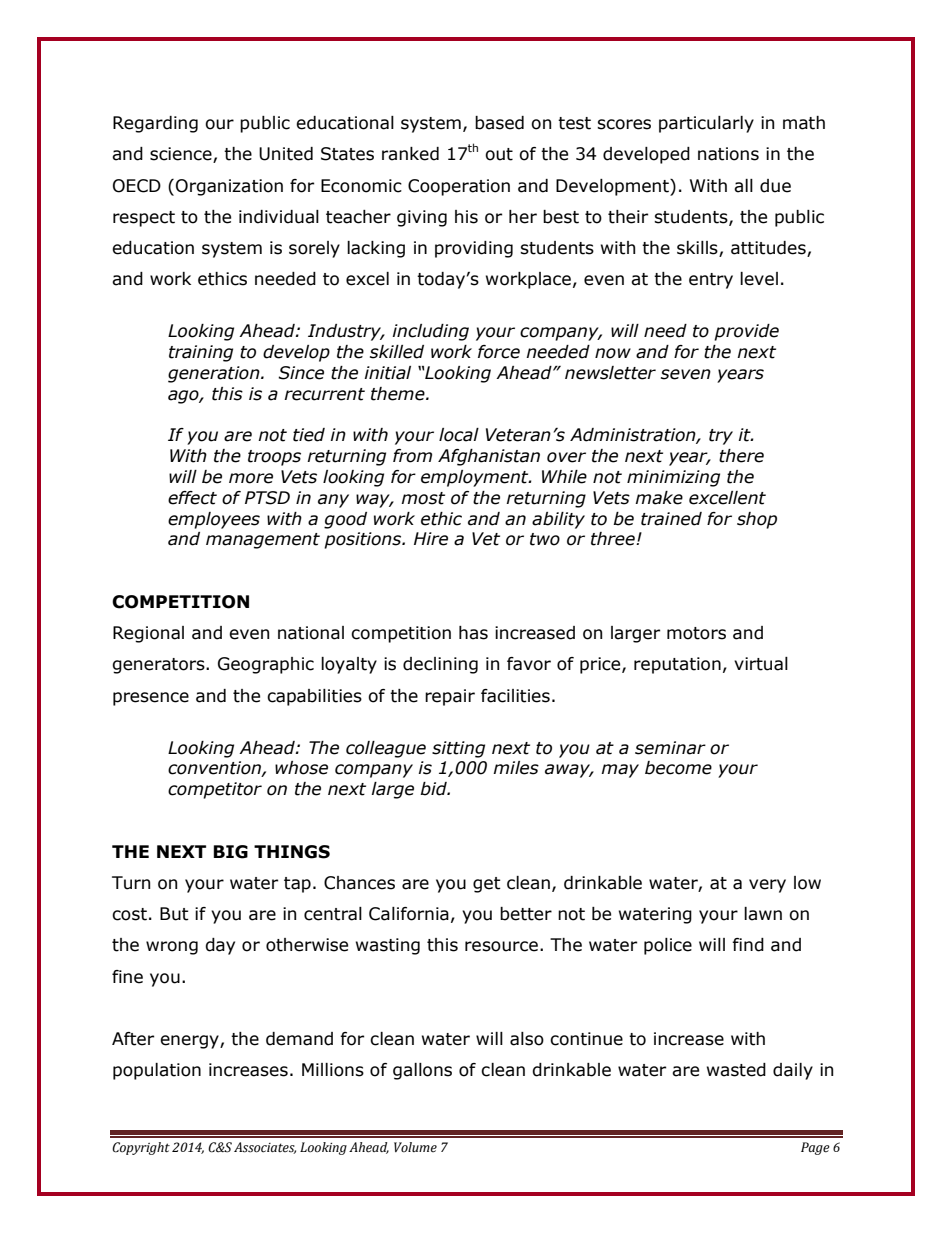 This page has height=1233, width=952. I want to click on science, so click(182, 155).
